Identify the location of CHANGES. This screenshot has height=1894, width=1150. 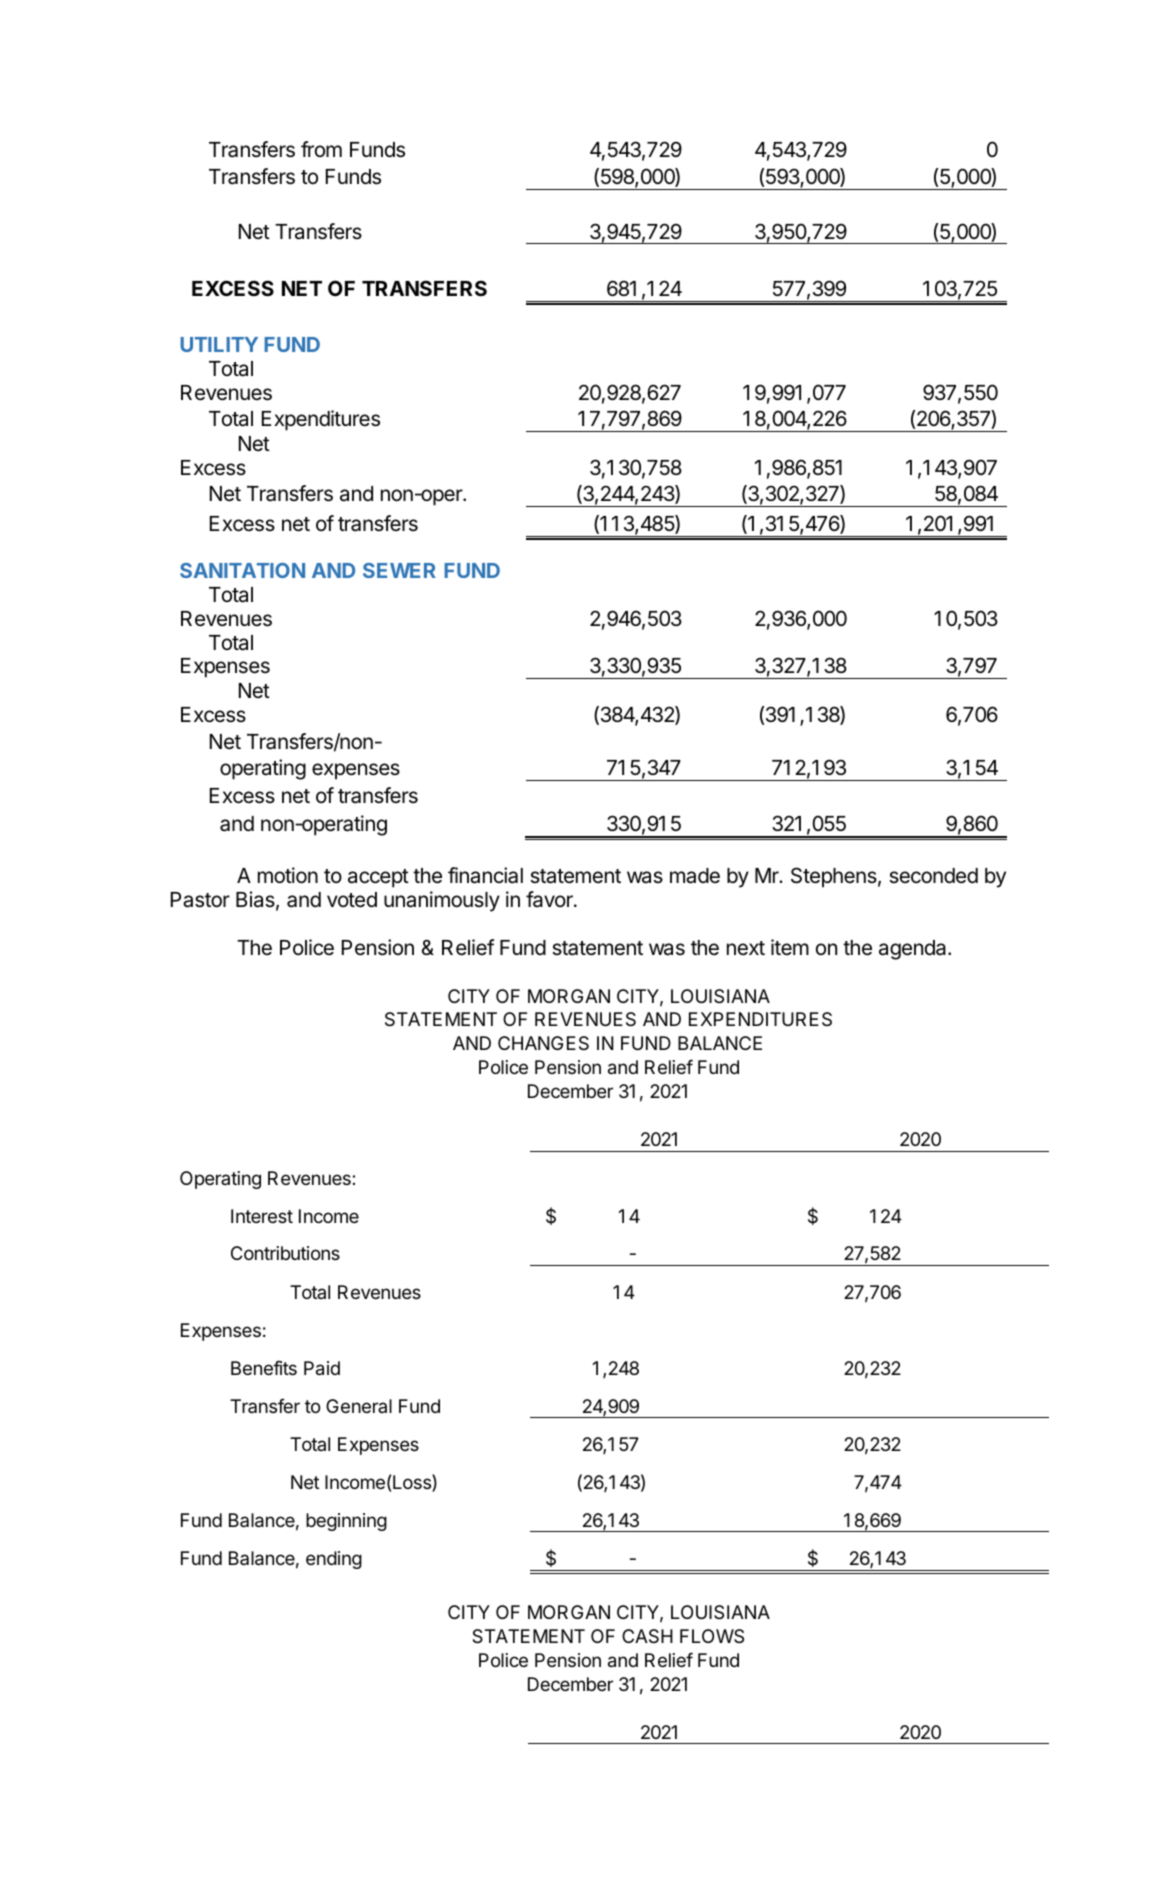
(543, 1043).
